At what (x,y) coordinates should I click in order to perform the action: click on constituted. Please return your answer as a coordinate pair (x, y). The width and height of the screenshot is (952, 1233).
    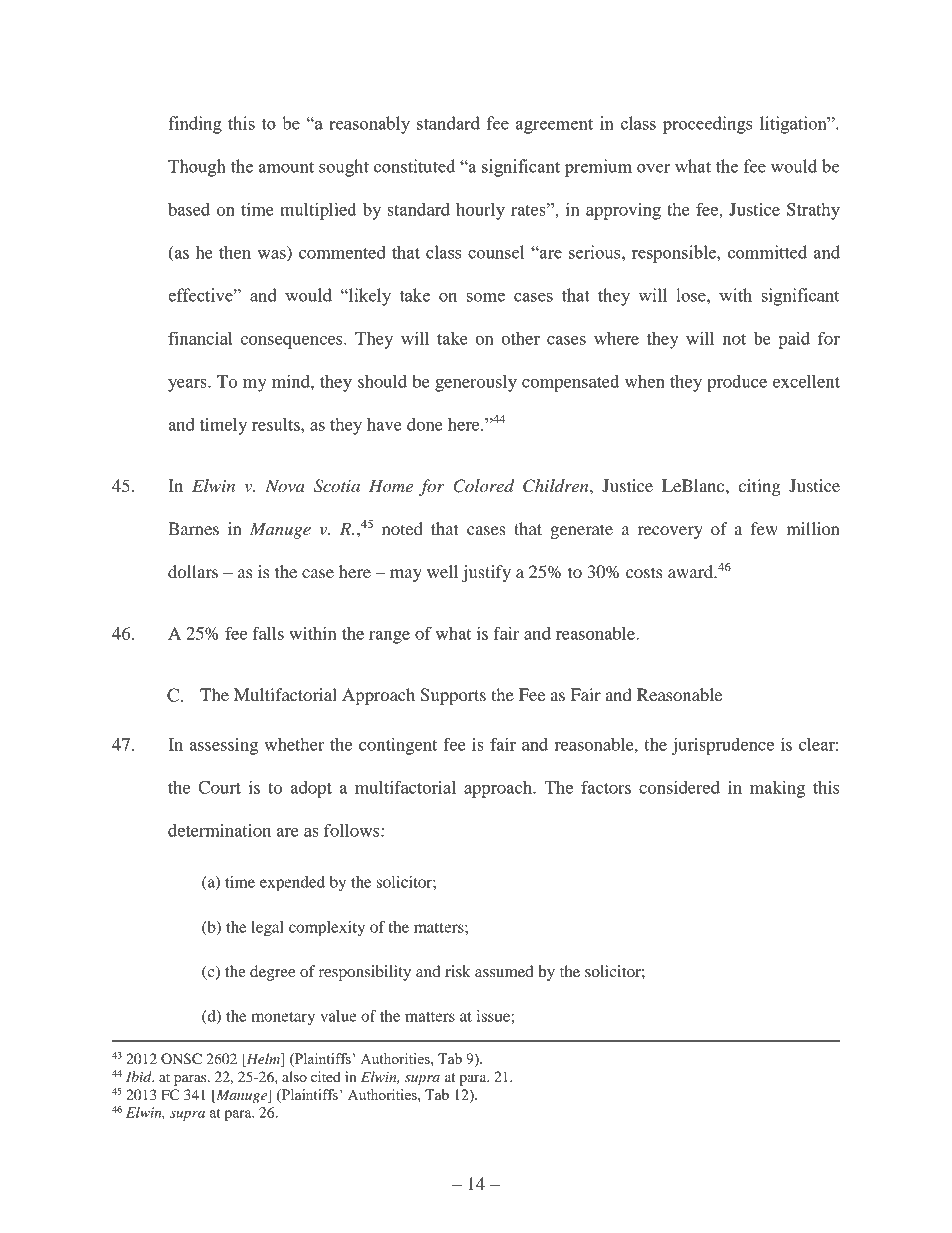
    Looking at the image, I should click on (414, 166).
